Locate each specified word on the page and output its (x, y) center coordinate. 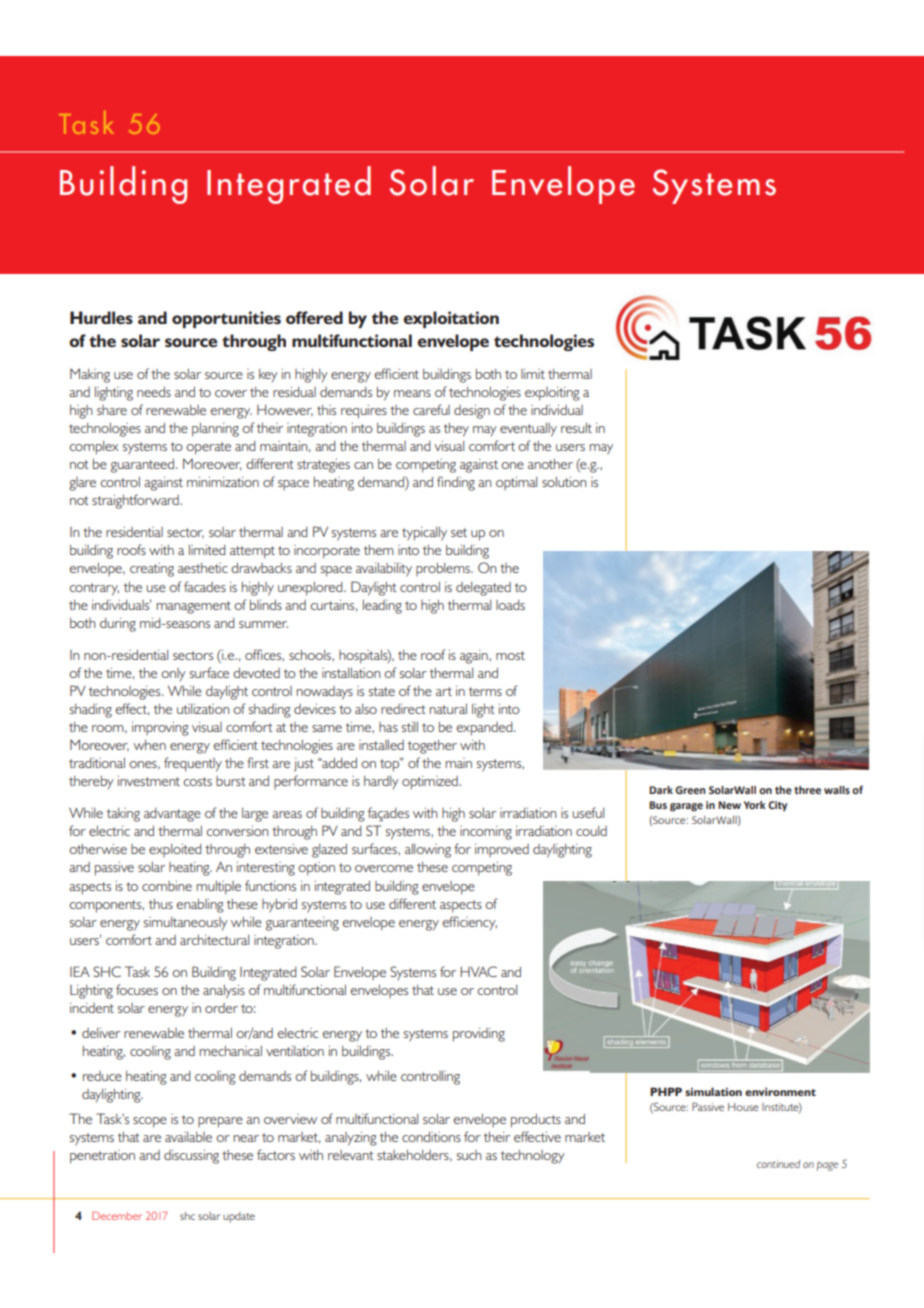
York (755, 805)
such (469, 1155)
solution (564, 482)
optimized (431, 783)
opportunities (226, 319)
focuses (137, 989)
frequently (193, 764)
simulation (713, 1091)
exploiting (552, 394)
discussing (191, 1157)
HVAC (478, 971)
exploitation (451, 319)
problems (444, 569)
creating (152, 570)
